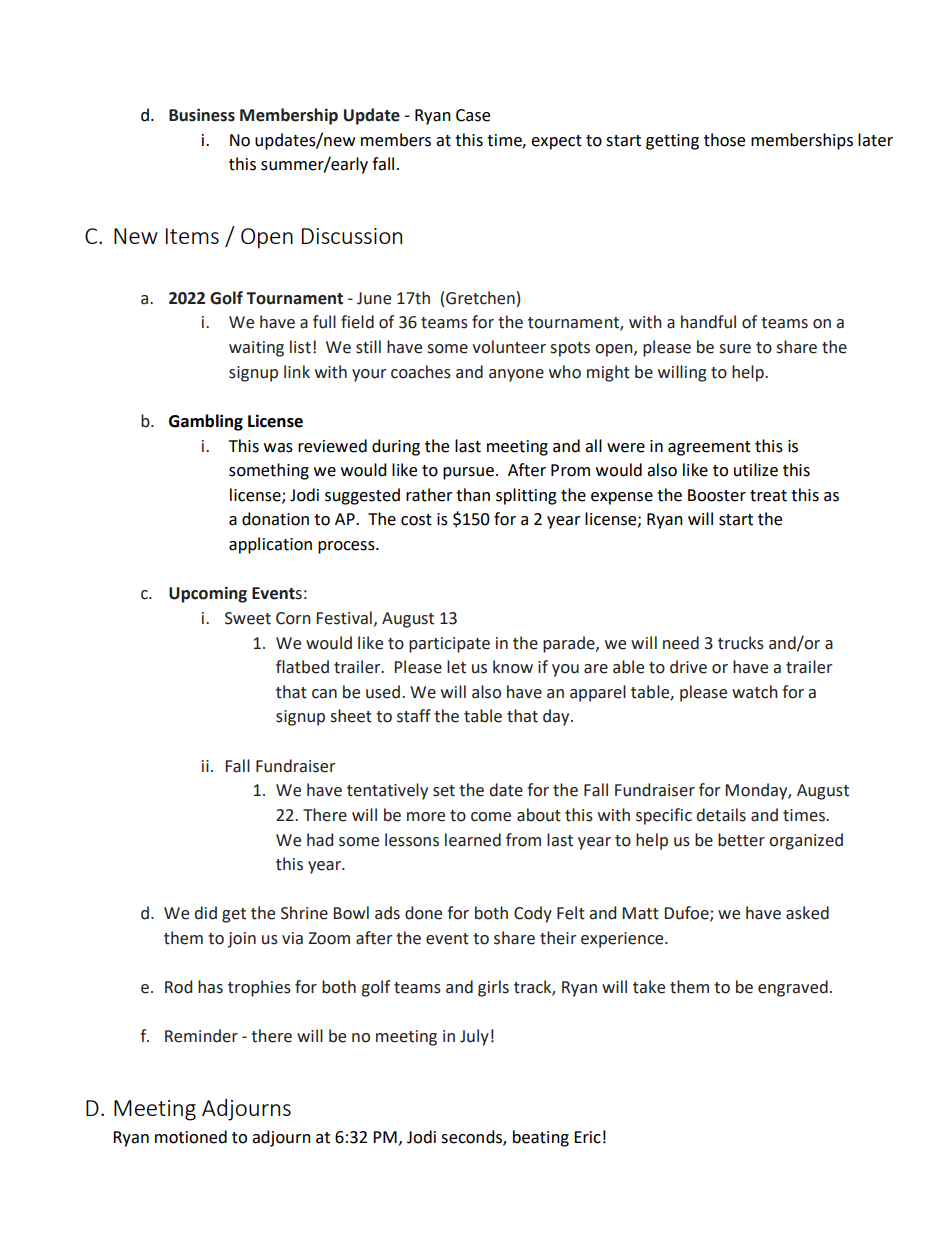 This image has width=952, height=1233. What do you see at coordinates (320, 840) in the image?
I see `had` at bounding box center [320, 840].
